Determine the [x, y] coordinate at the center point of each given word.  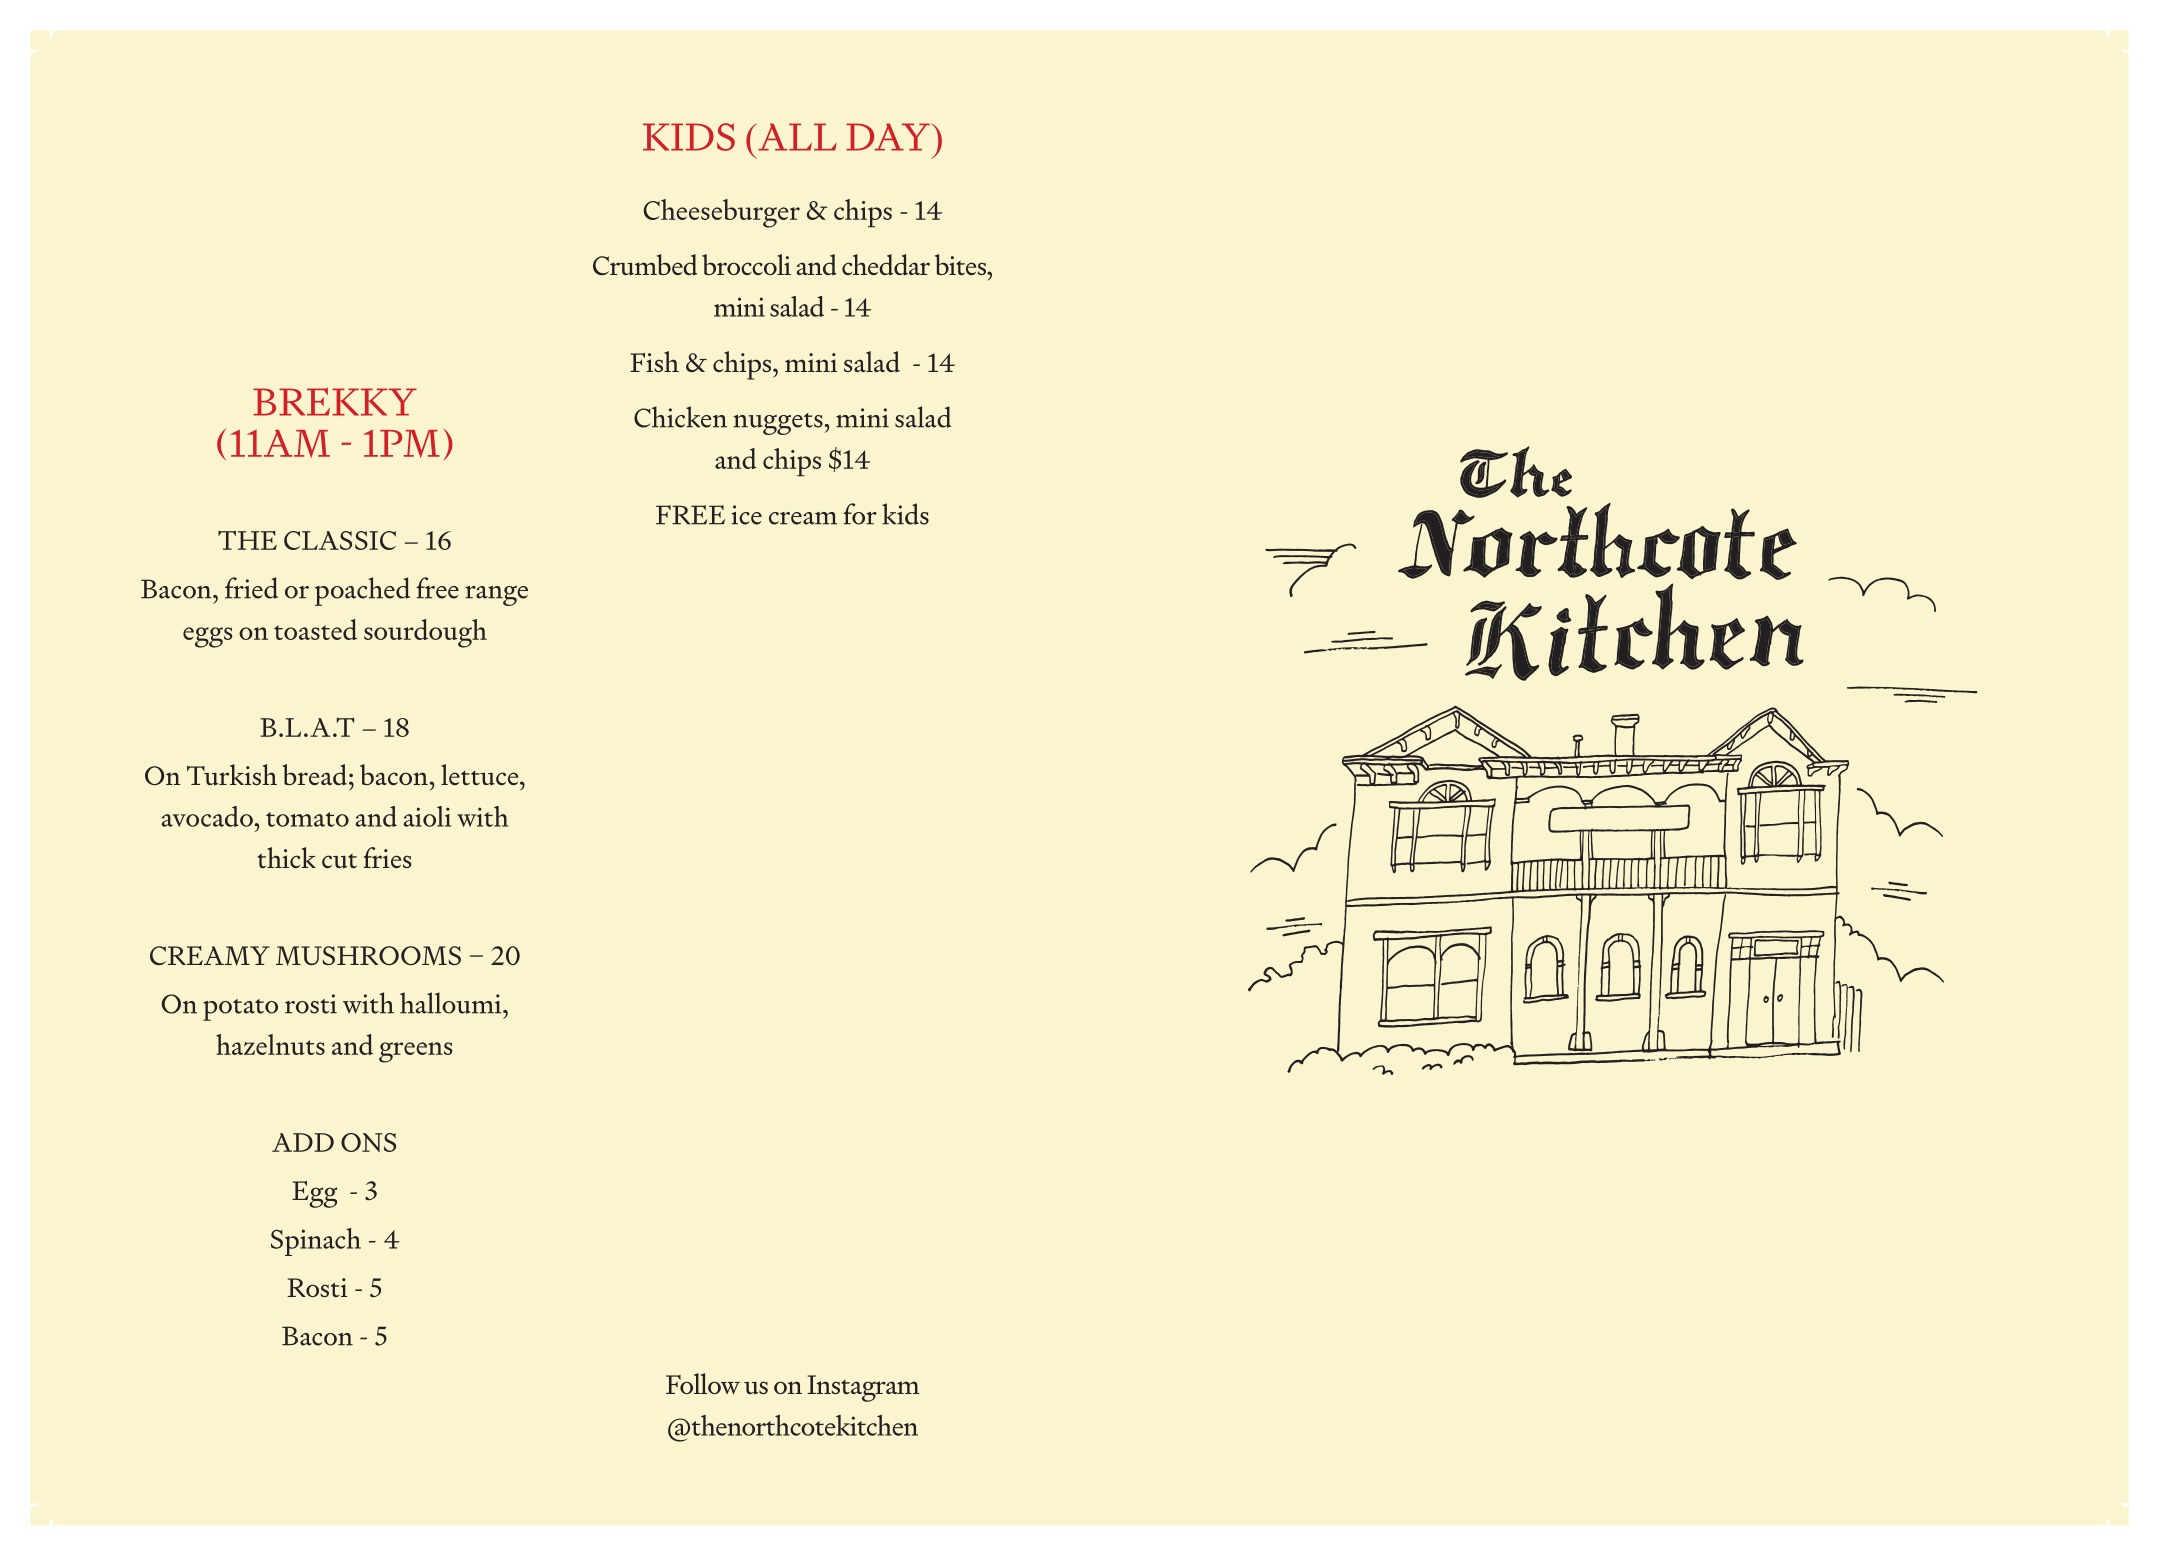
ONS [368, 1142]
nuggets [779, 424]
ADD [303, 1142]
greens [415, 1052]
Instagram [863, 1388]
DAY [888, 137]
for [860, 514]
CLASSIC [340, 540]
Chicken [680, 417]
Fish [654, 361]
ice [746, 515]
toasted [315, 629]
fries [387, 857]
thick [287, 857]
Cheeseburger [722, 213]
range [496, 596]
